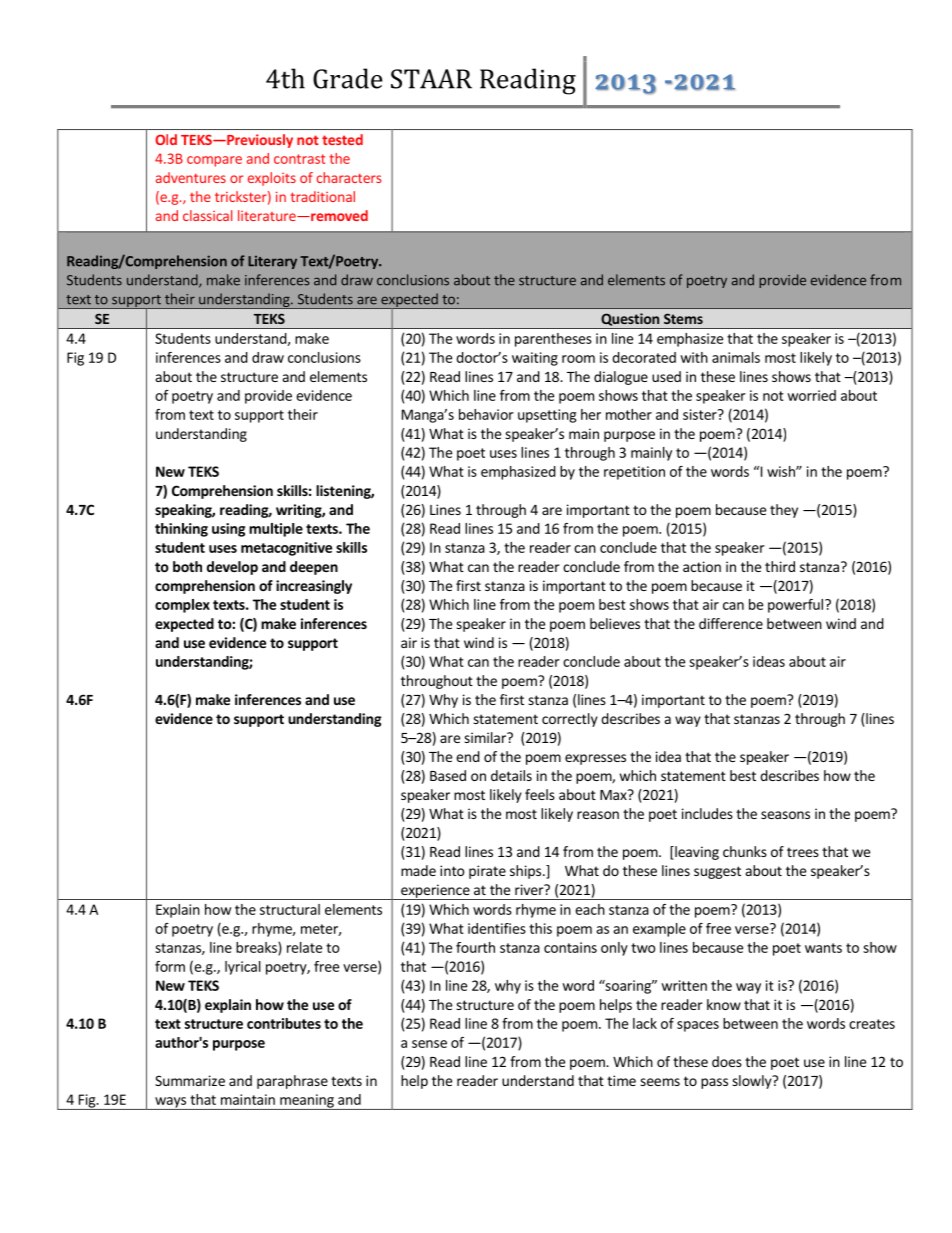 This screenshot has width=952, height=1233. Describe the element at coordinates (811, 395) in the screenshot. I see `worried` at that location.
